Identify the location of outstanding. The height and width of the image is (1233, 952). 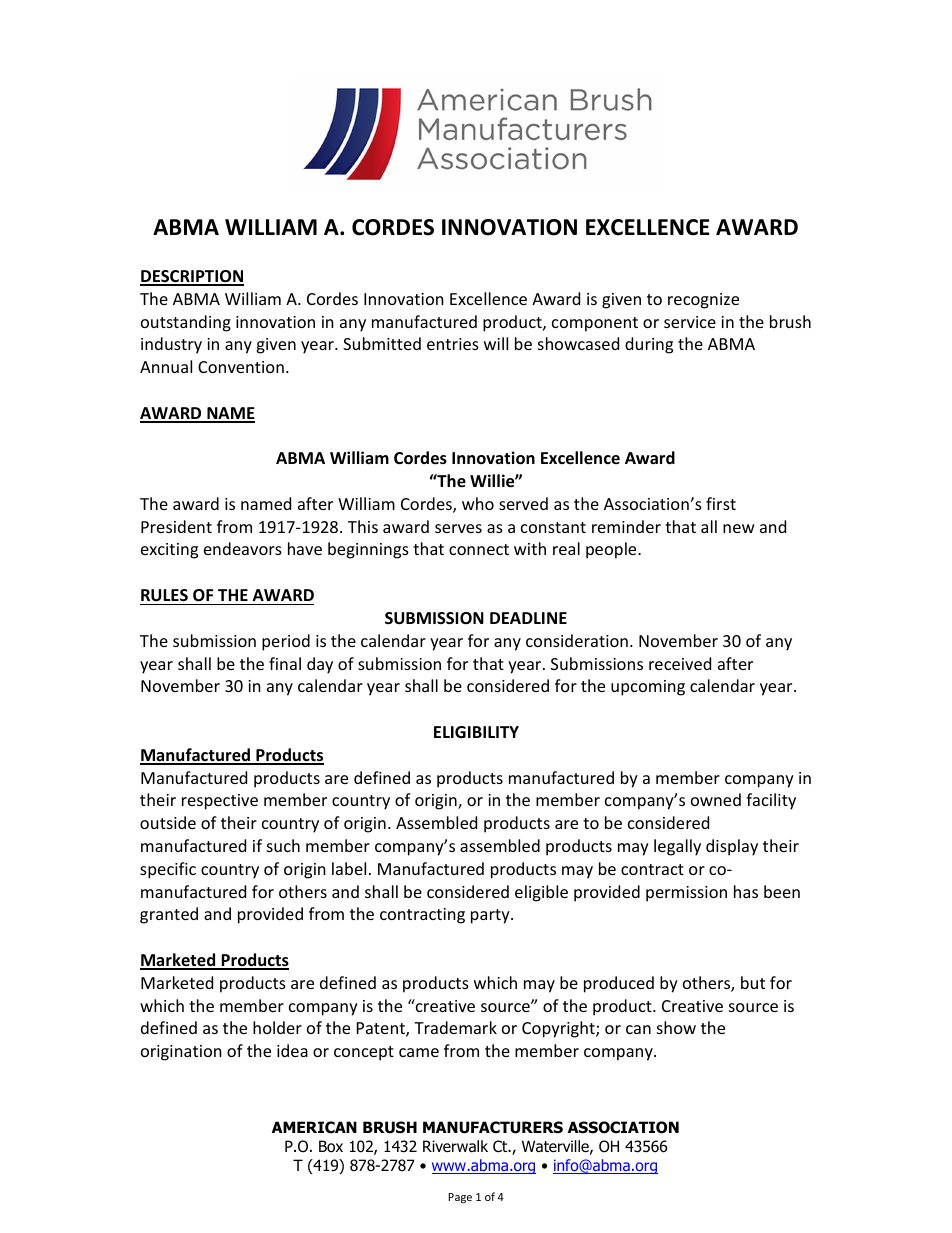
(186, 323).
